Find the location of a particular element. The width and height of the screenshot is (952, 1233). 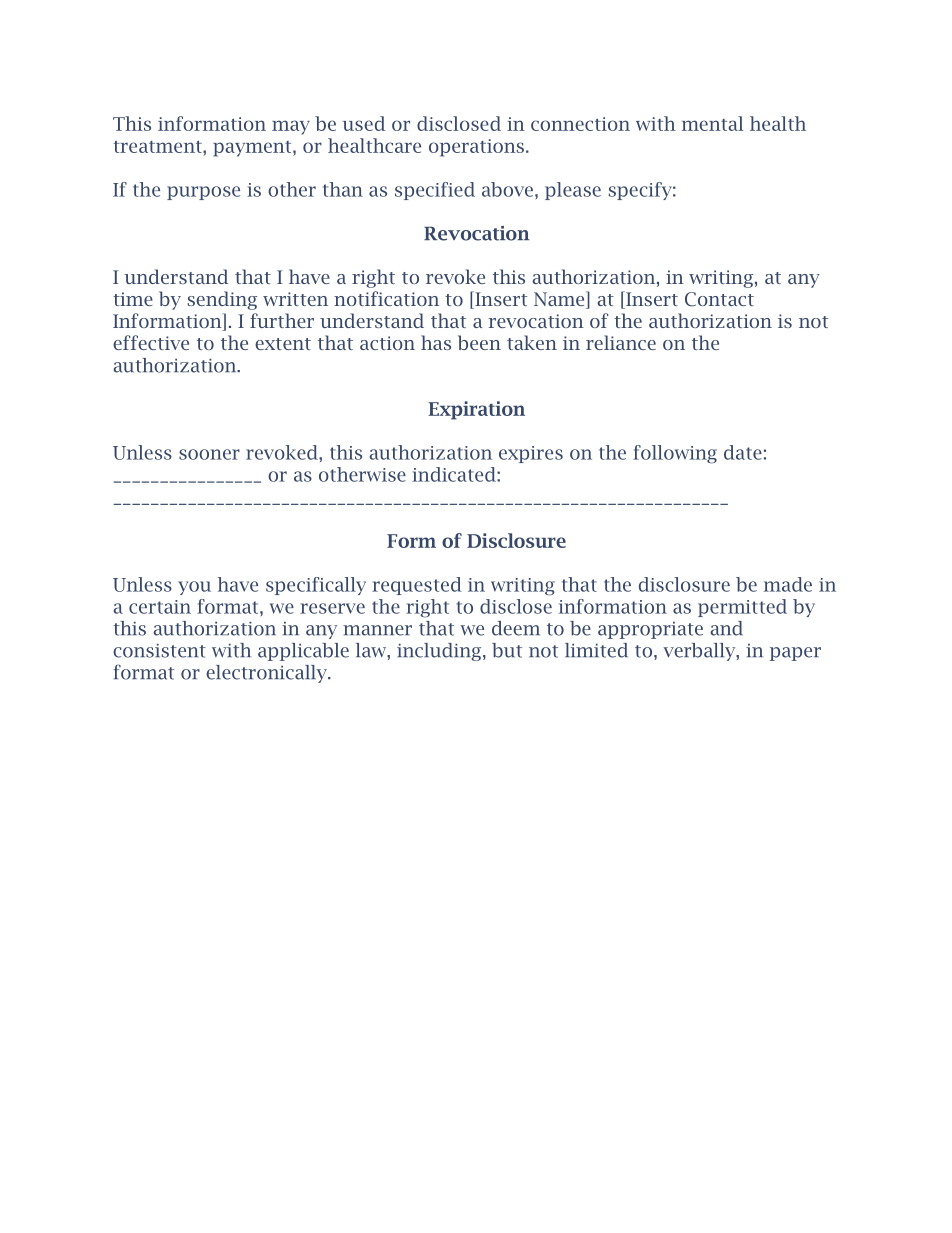

operations is located at coordinates (476, 148).
